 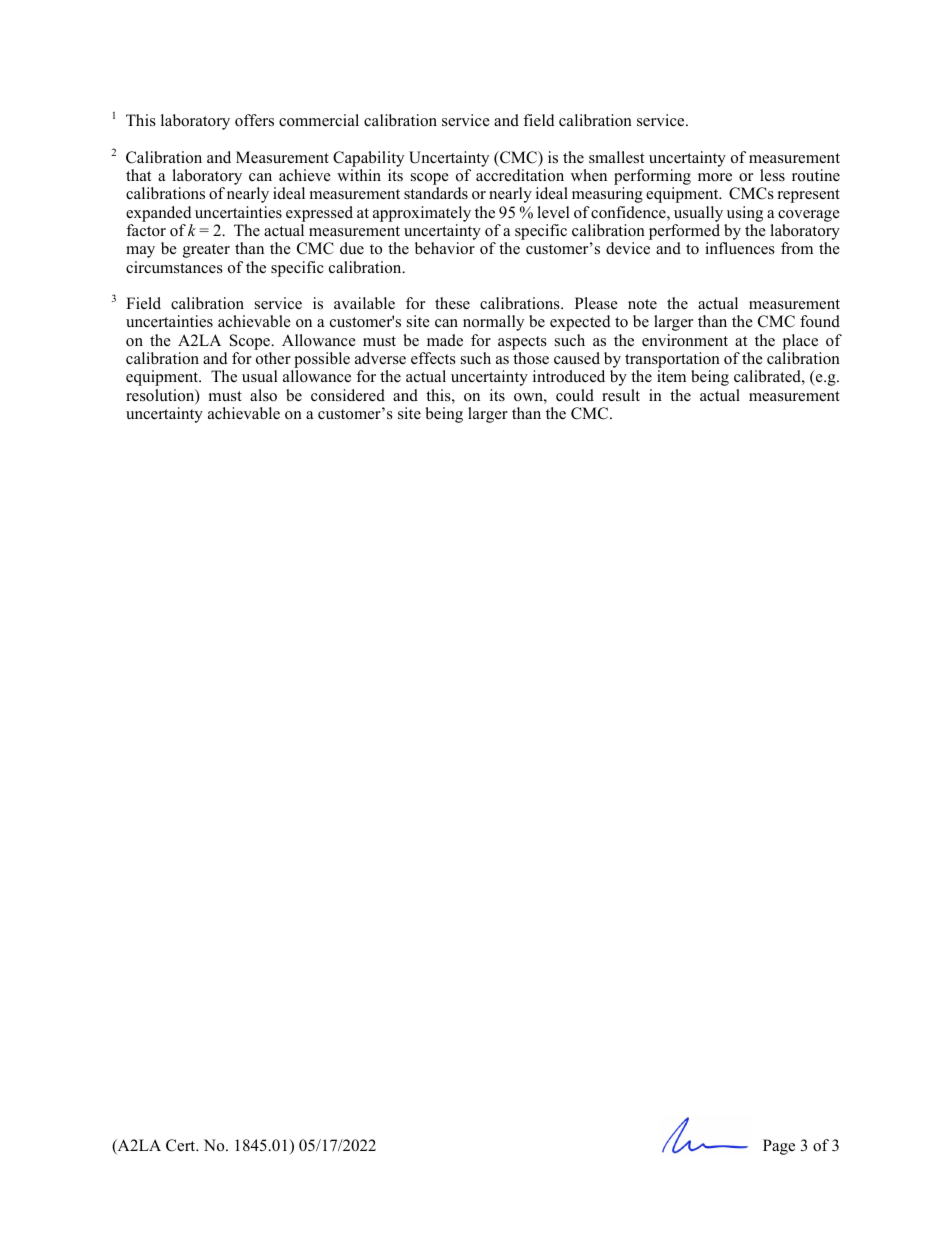 What do you see at coordinates (254, 120) in the screenshot?
I see `offers` at bounding box center [254, 120].
